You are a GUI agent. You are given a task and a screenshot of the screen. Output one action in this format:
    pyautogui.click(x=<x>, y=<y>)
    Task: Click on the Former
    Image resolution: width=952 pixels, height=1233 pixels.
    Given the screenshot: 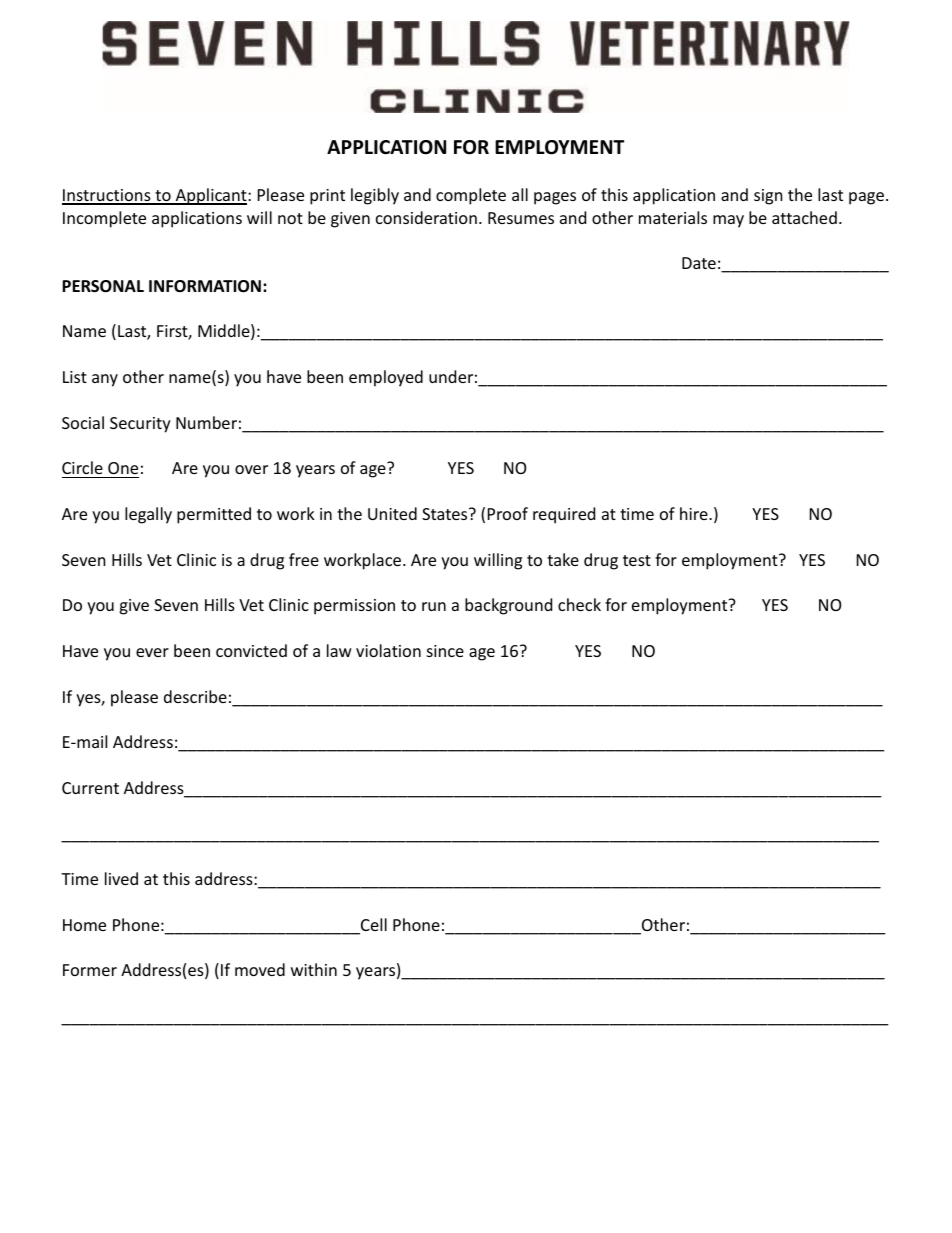 What is the action you would take?
    pyautogui.click(x=90, y=970)
